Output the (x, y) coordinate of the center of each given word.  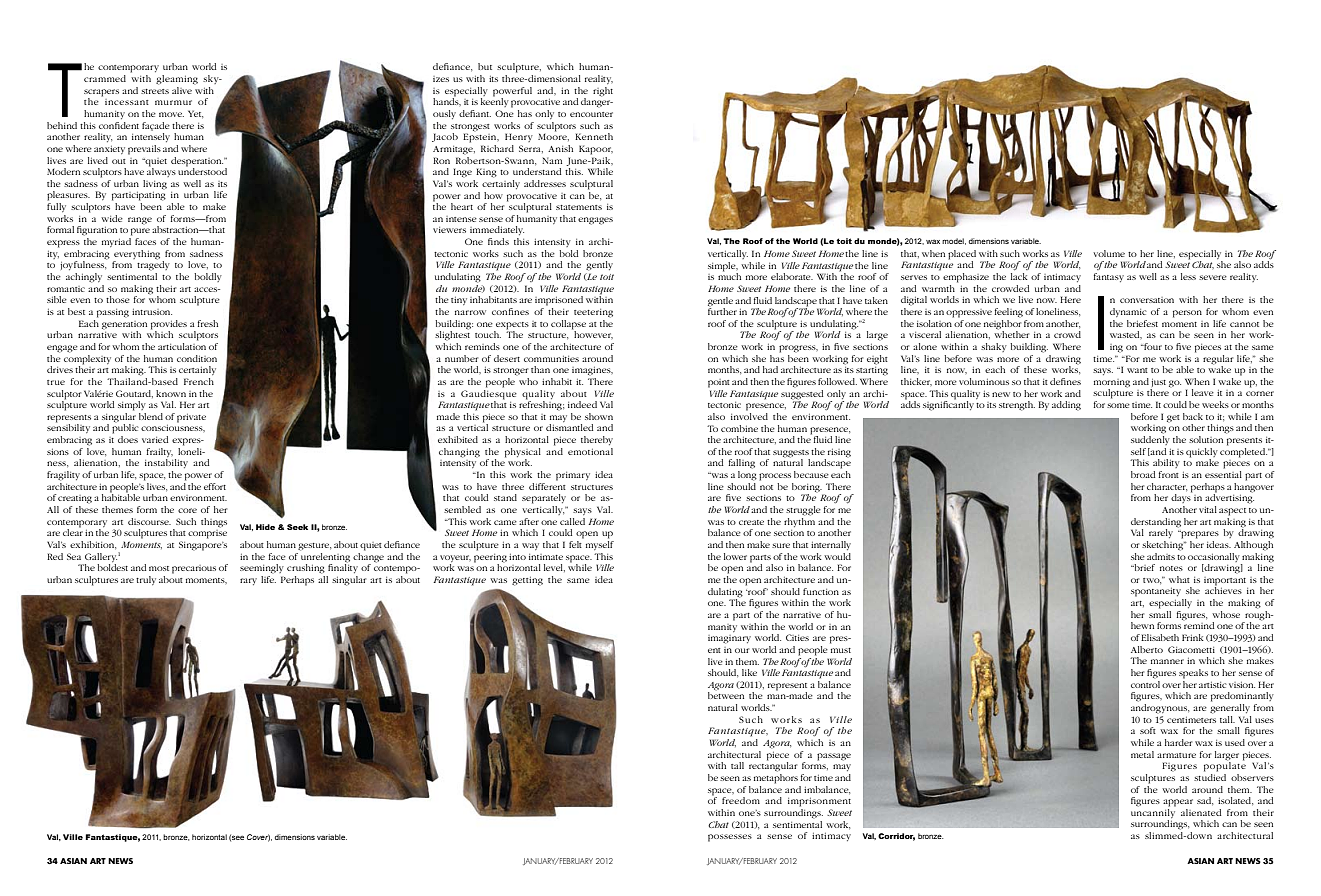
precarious (194, 569)
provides (169, 325)
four (1152, 346)
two (1152, 581)
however (592, 334)
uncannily (1153, 813)
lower (735, 556)
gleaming (177, 80)
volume (1109, 253)
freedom (741, 800)
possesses (730, 838)
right (603, 92)
